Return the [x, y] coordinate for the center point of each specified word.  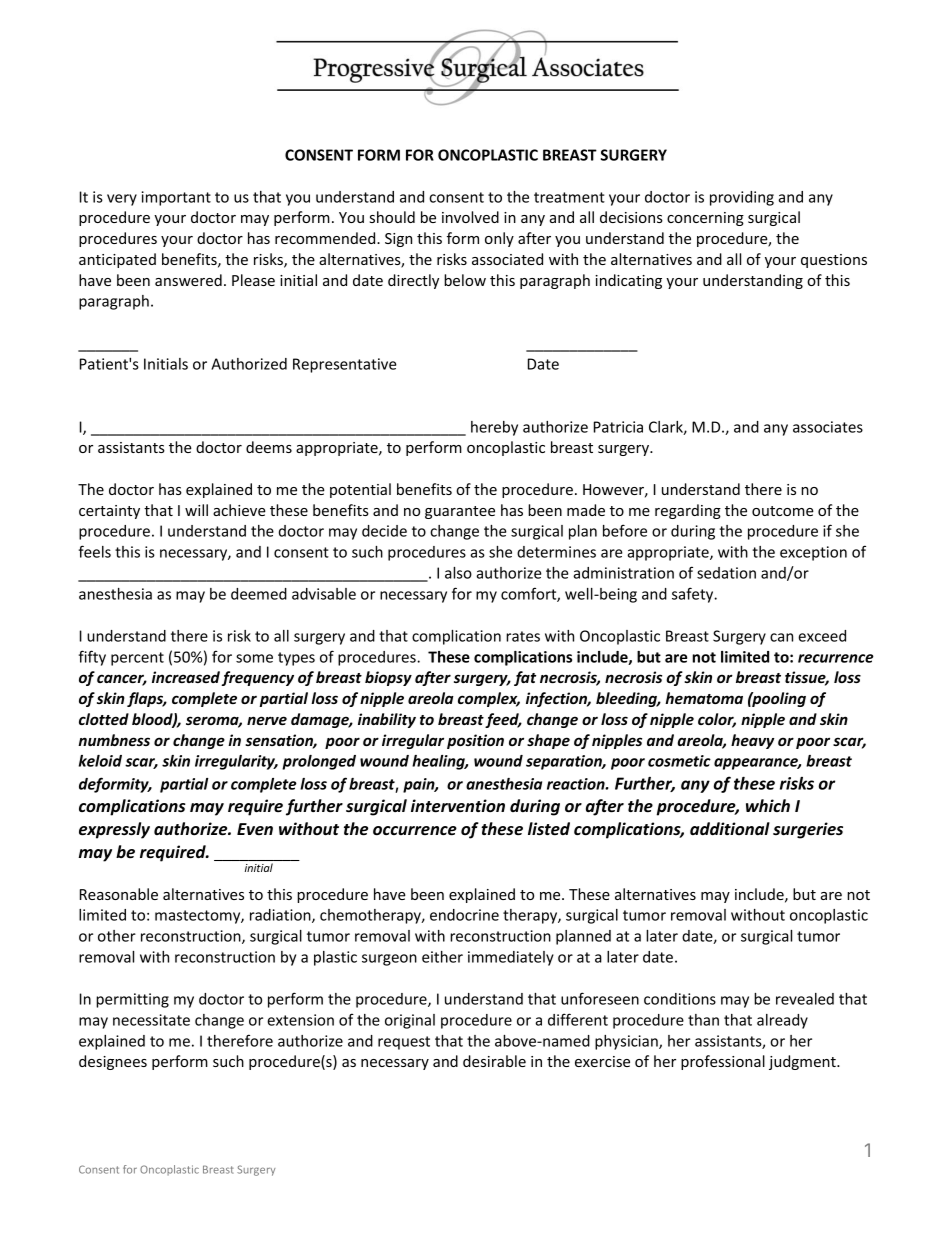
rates [523, 636]
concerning [705, 219]
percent [137, 659]
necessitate [151, 1020]
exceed [822, 636]
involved [470, 217]
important [176, 198]
